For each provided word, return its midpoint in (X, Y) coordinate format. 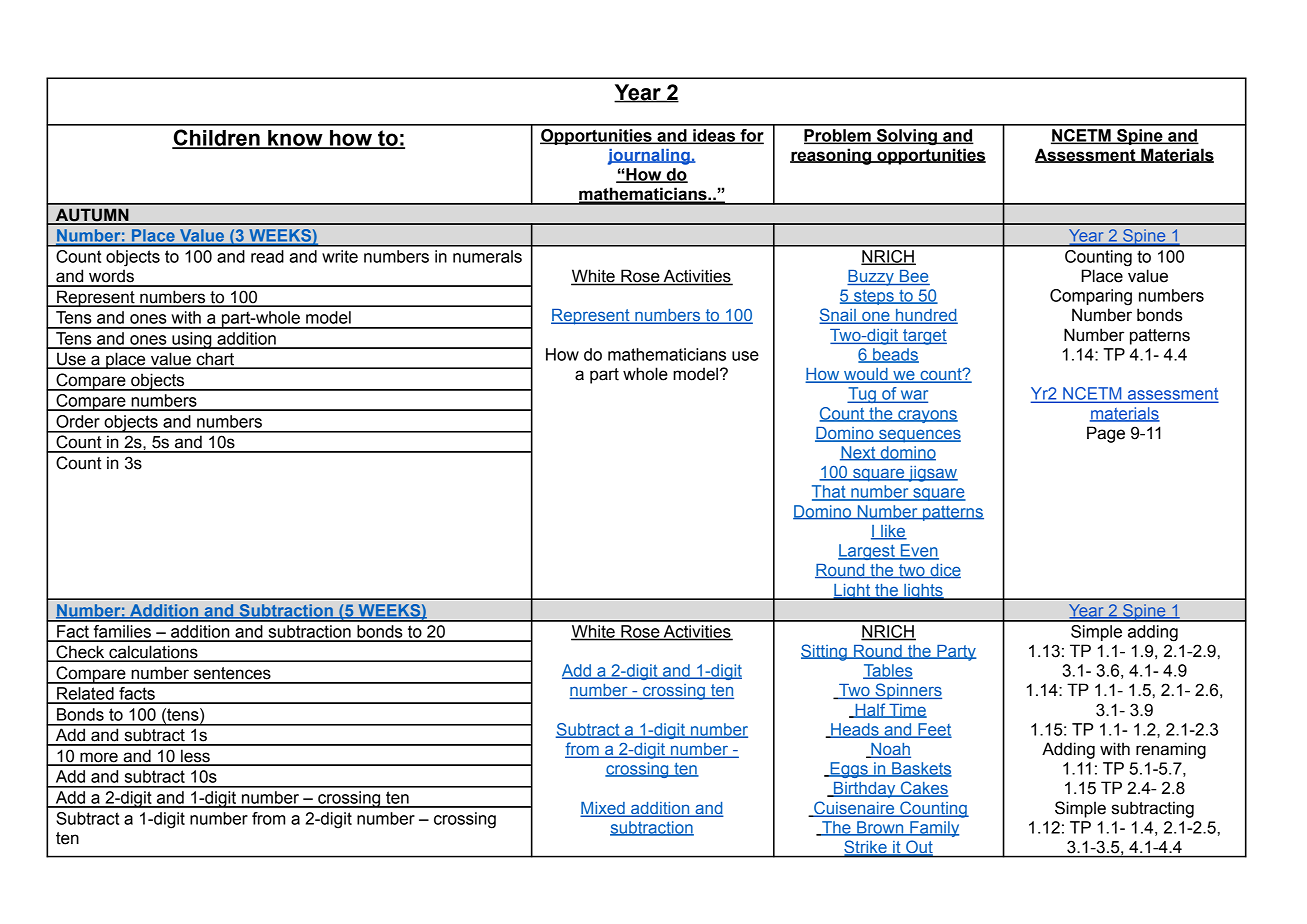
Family (933, 829)
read (267, 256)
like (893, 532)
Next (859, 453)
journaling (650, 157)
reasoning (832, 156)
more (99, 758)
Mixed (604, 809)
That (830, 492)
